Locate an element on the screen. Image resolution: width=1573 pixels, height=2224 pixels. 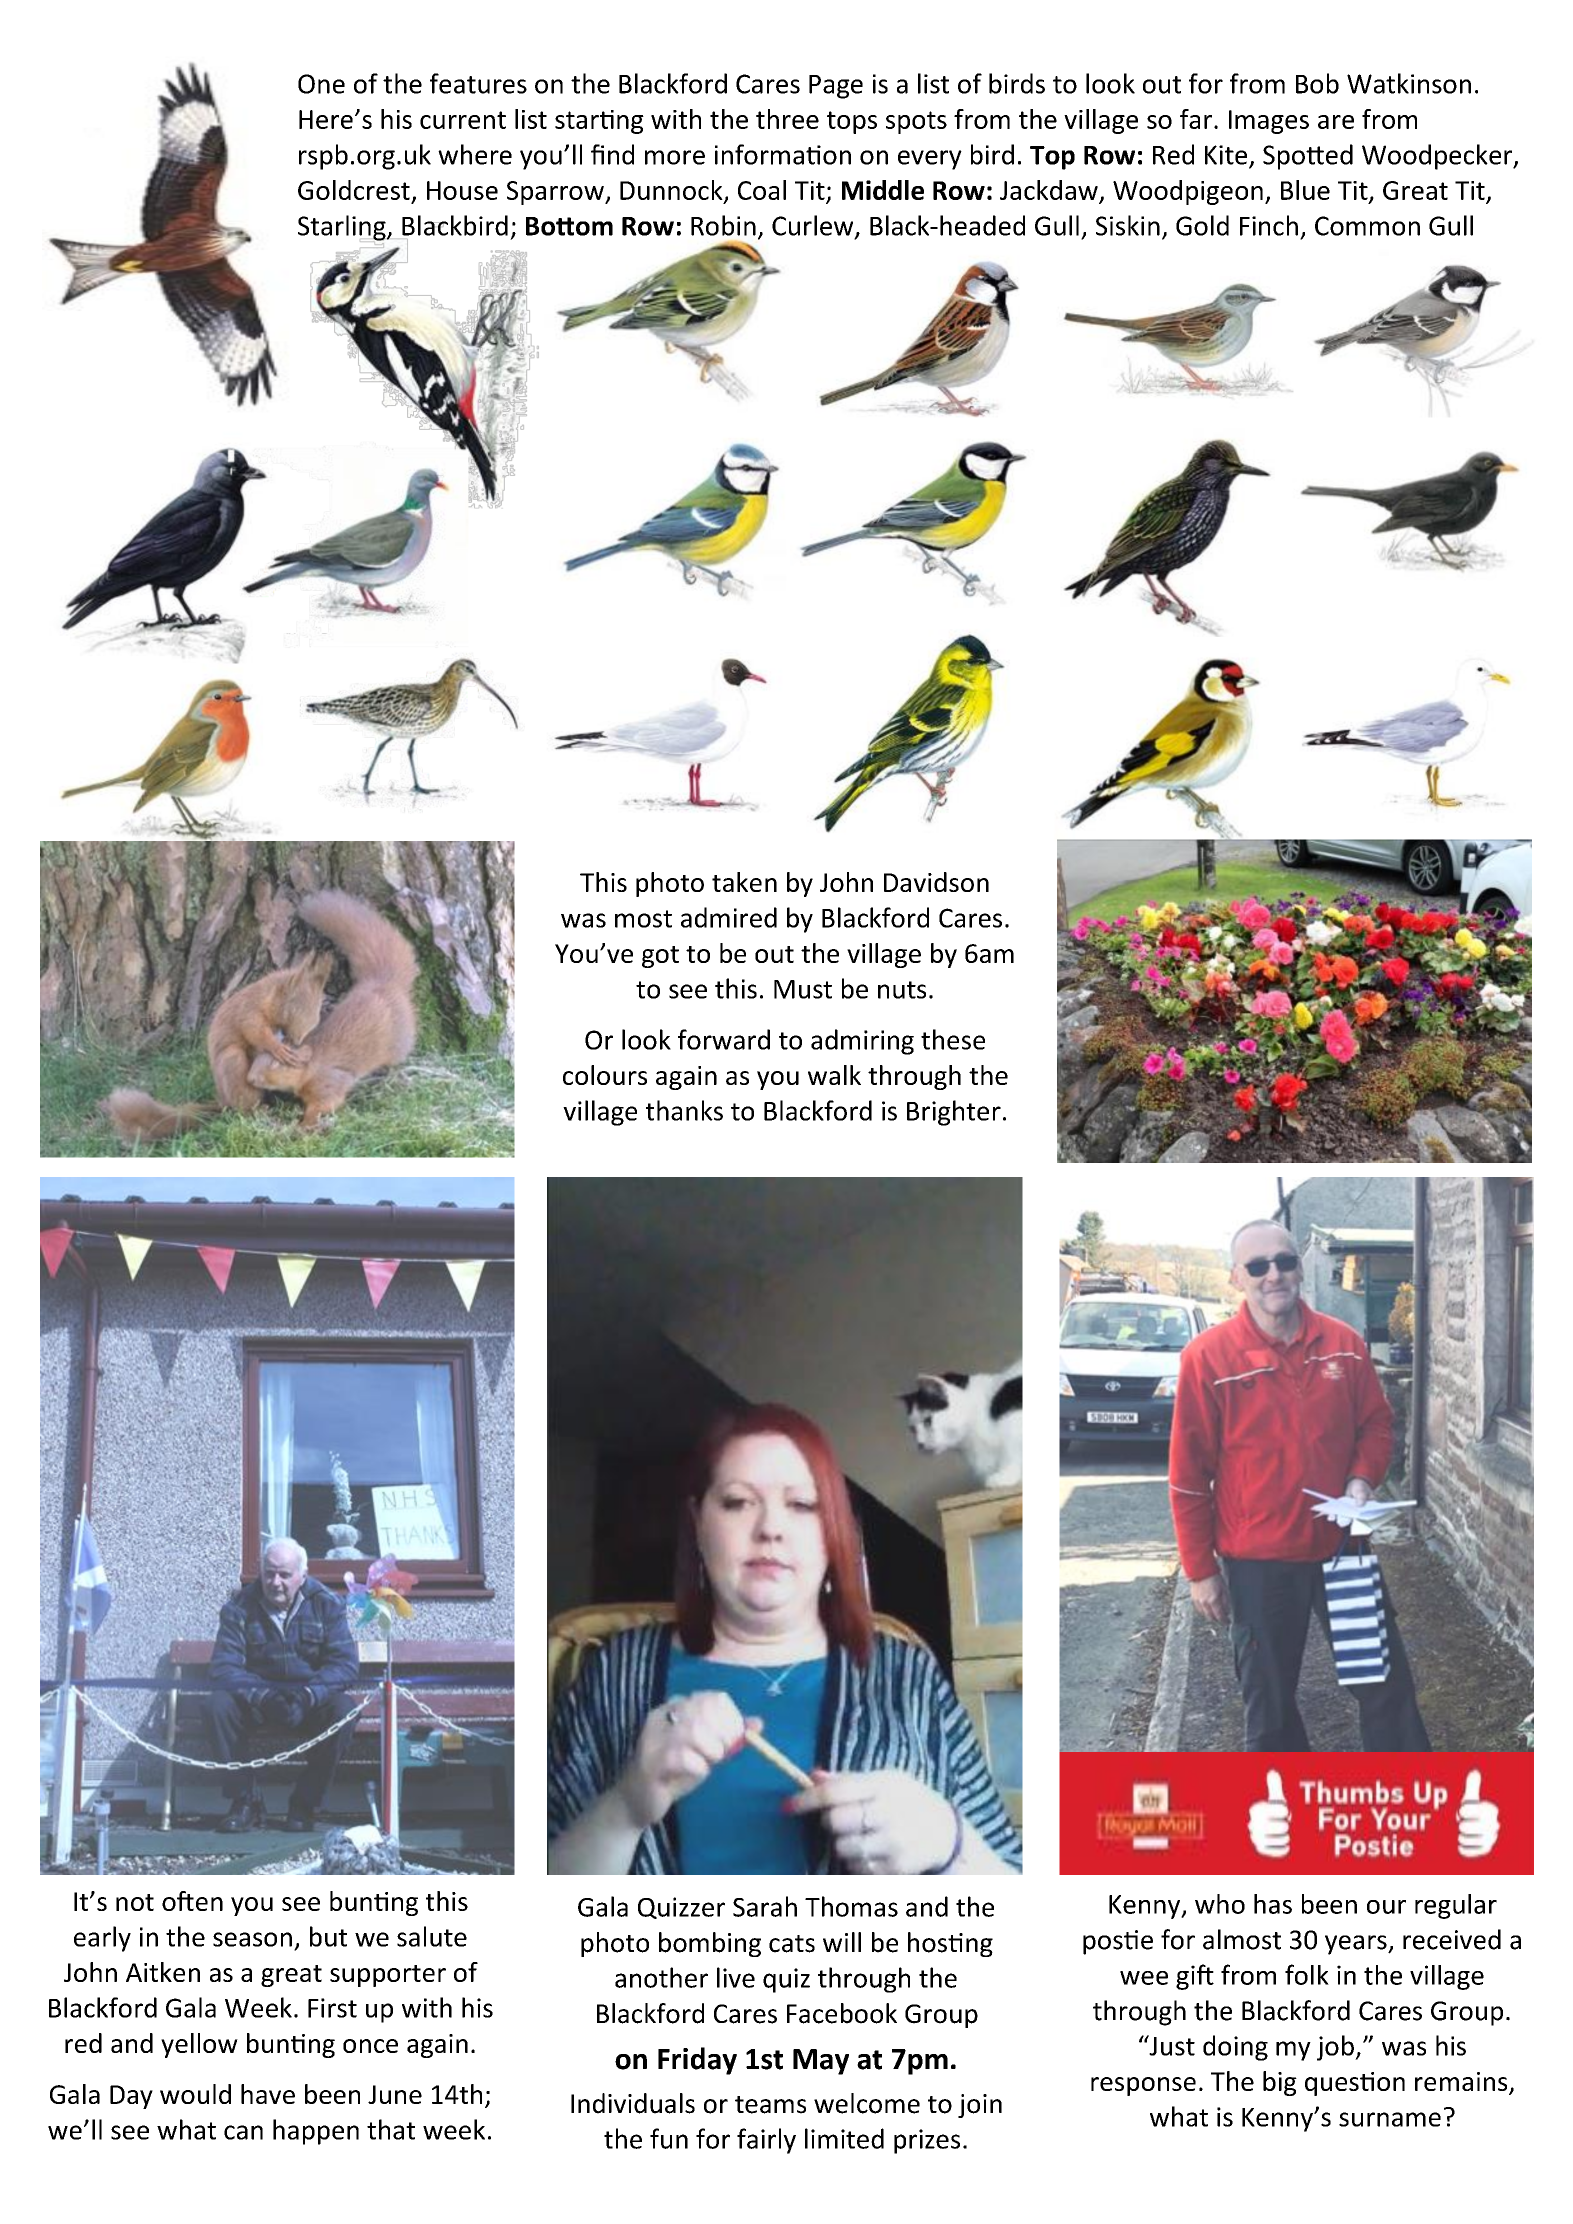
big is located at coordinates (1280, 2083).
